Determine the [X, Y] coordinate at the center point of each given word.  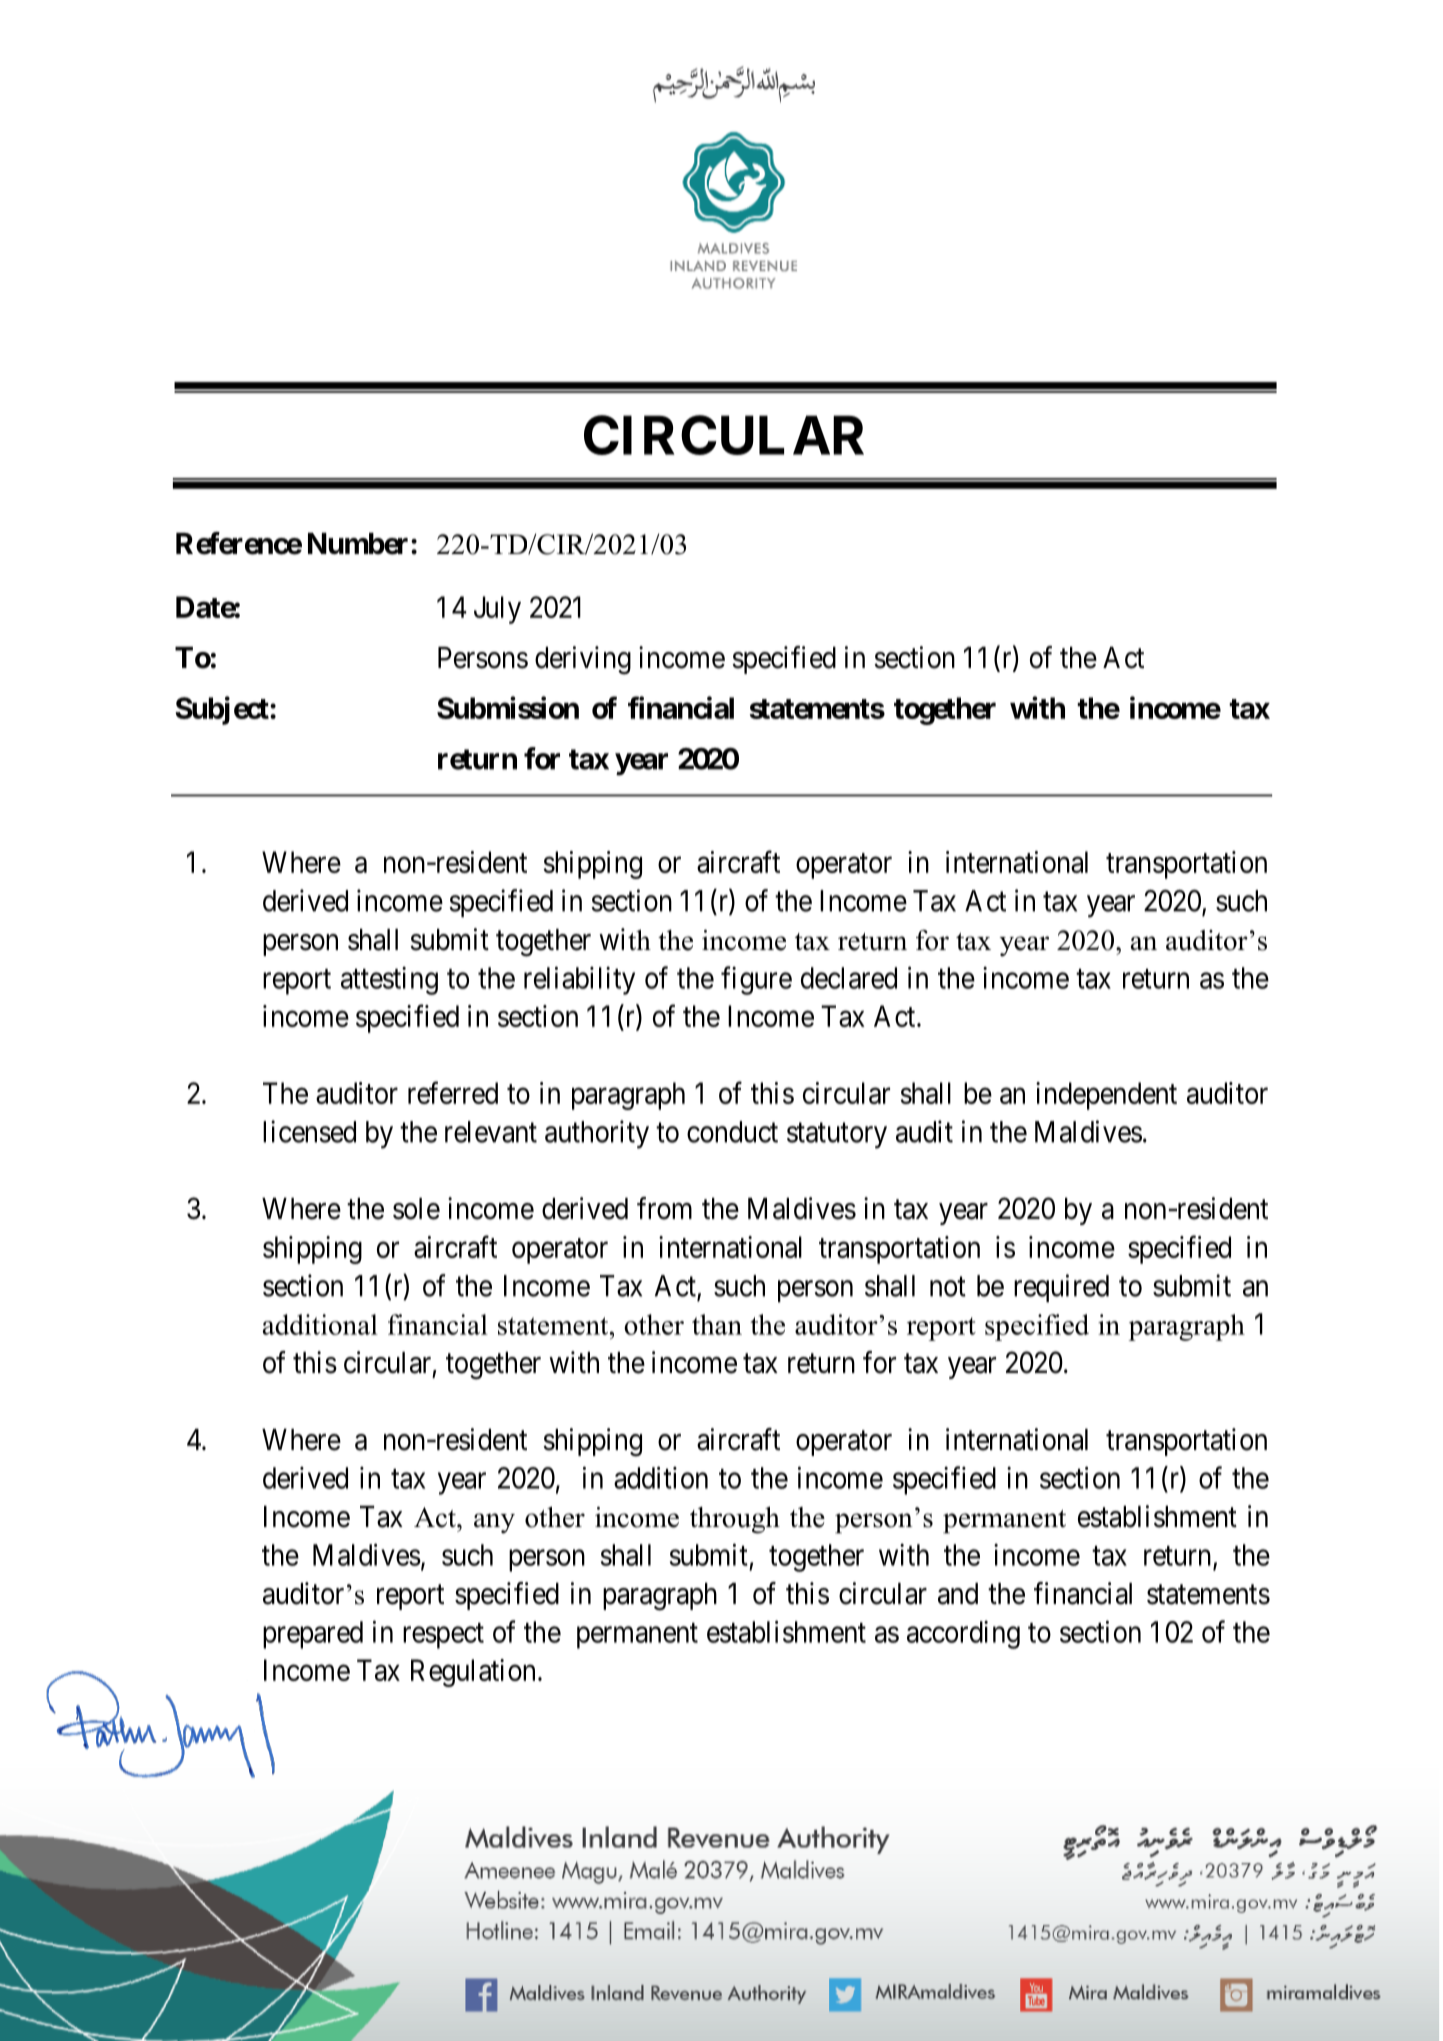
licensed [309, 1131]
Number [358, 544]
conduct [732, 1132]
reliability [579, 980]
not [948, 1287]
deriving [583, 660]
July [497, 610]
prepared [313, 1635]
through [735, 1520]
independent [1106, 1096]
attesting [389, 980]
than [717, 1324]
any [494, 1523]
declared [849, 978]
